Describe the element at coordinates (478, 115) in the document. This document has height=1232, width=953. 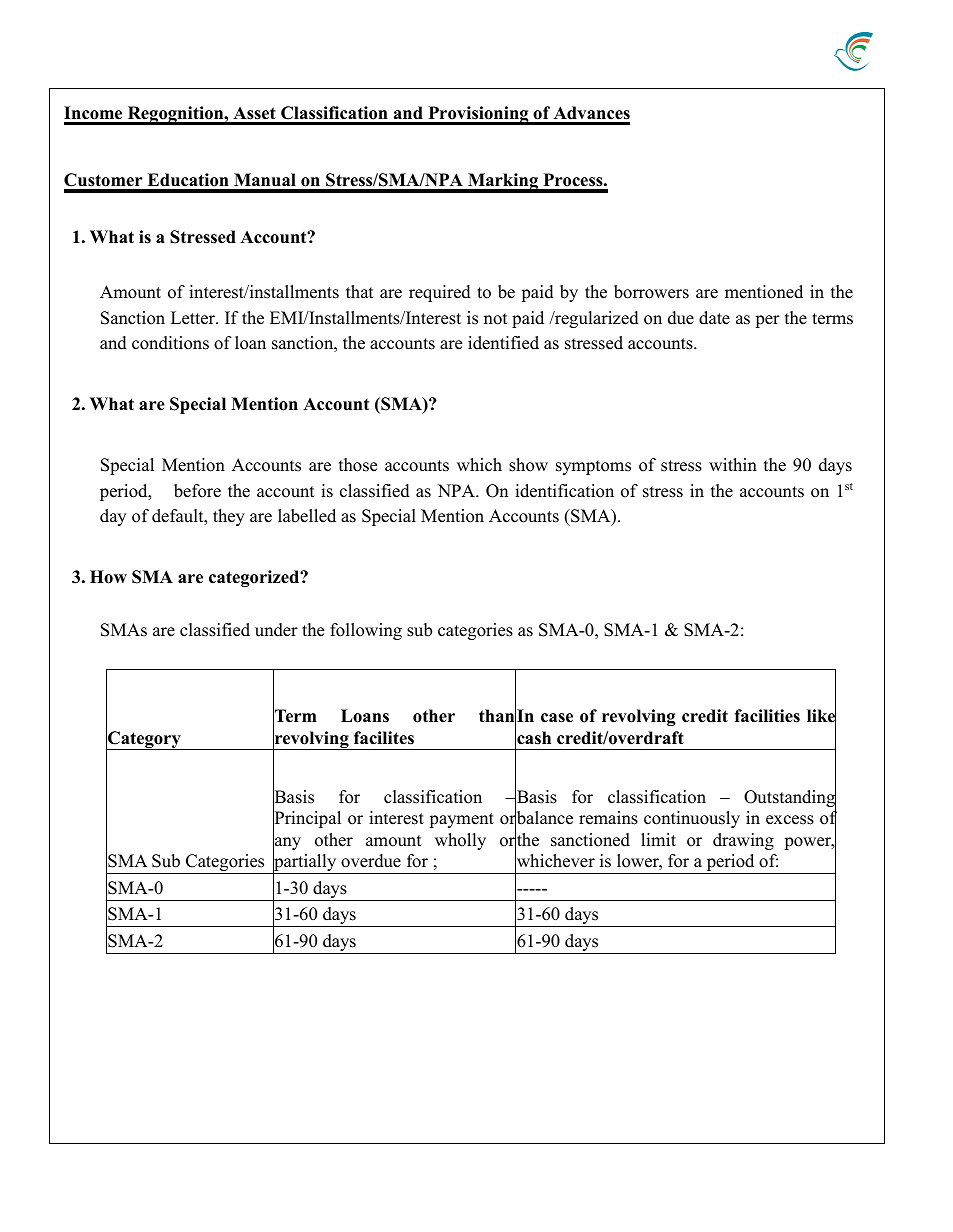
I see `Provisioning` at that location.
